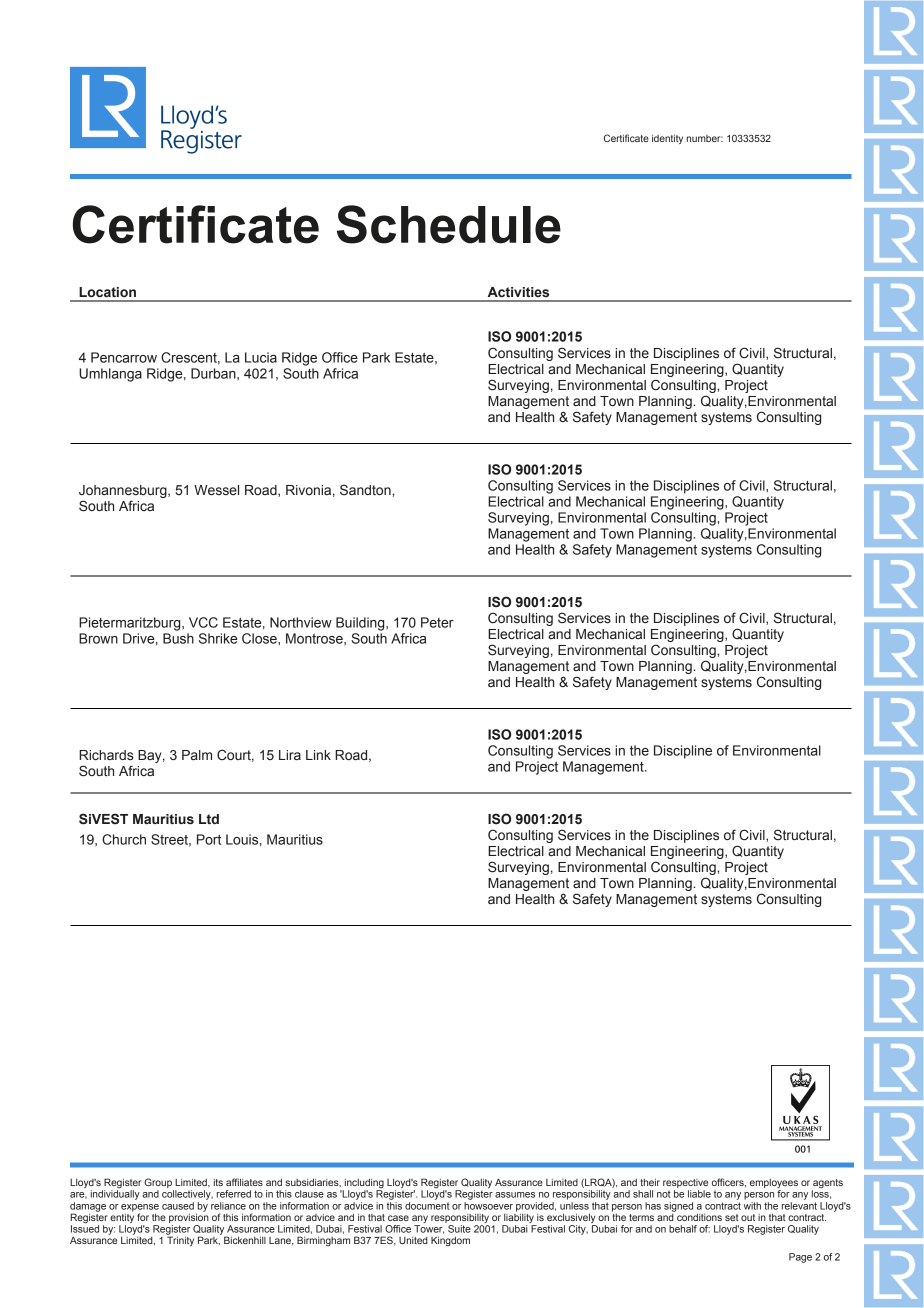 This image has height=1308, width=924. I want to click on Location, so click(107, 292).
